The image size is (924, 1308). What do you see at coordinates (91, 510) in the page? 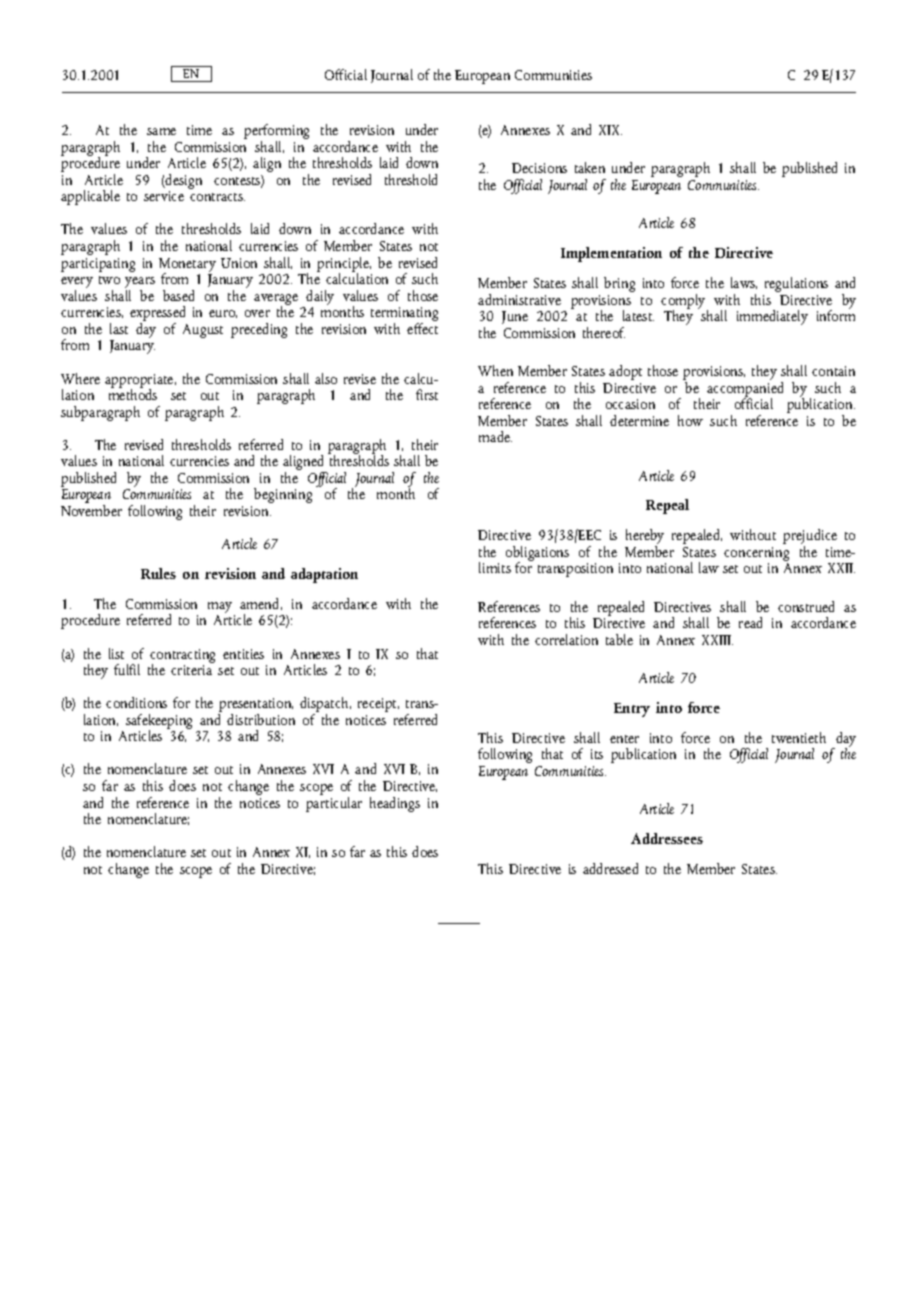
I see `November` at bounding box center [91, 510].
